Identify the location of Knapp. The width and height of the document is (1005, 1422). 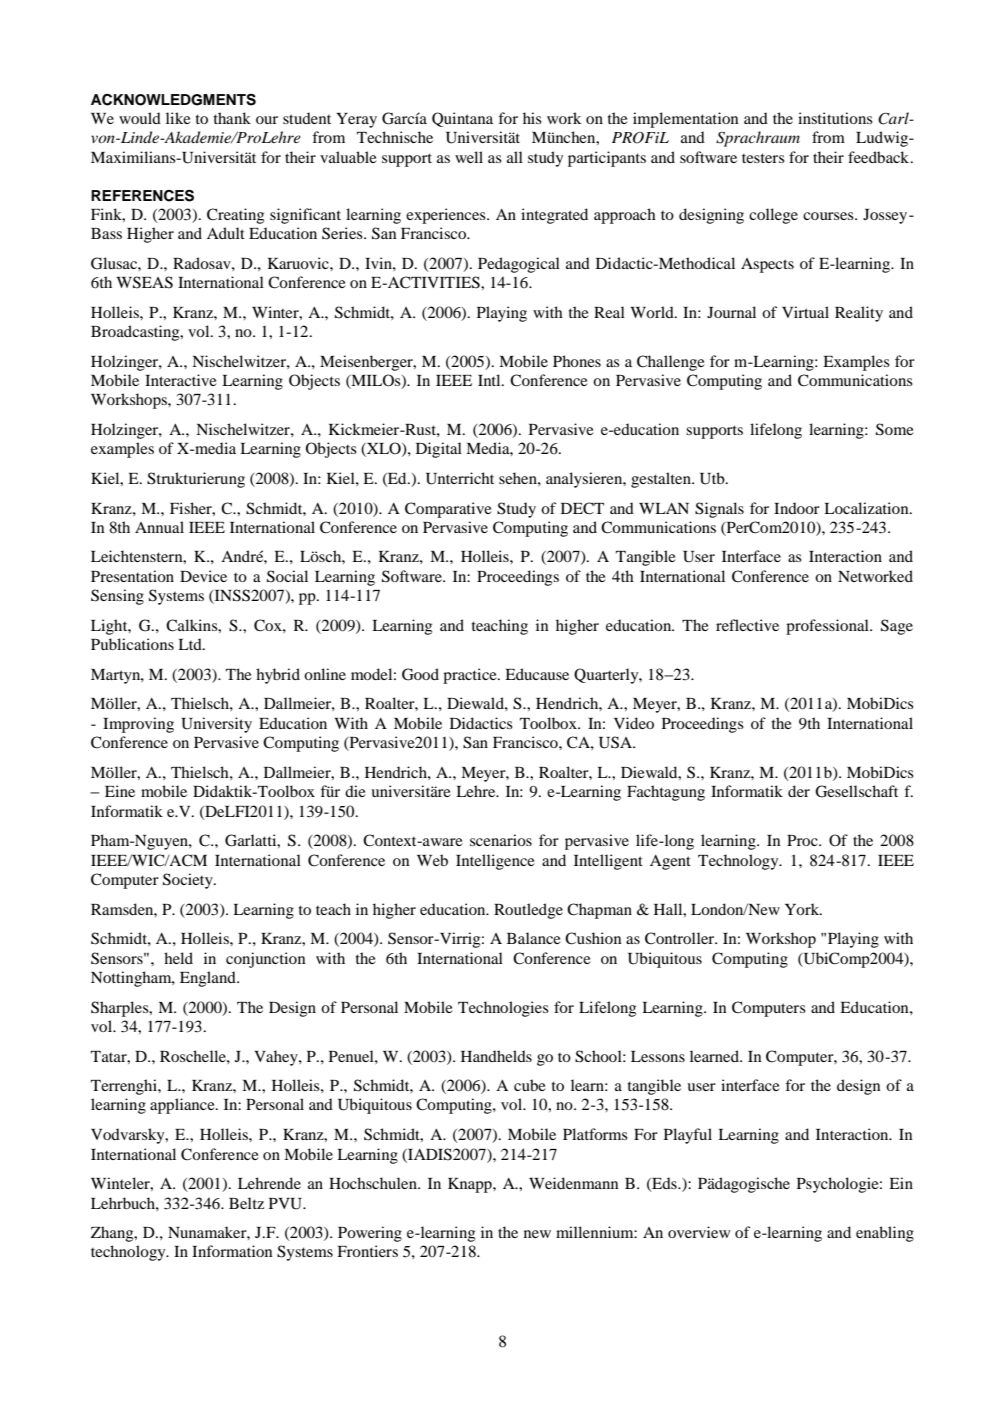
(471, 1185).
